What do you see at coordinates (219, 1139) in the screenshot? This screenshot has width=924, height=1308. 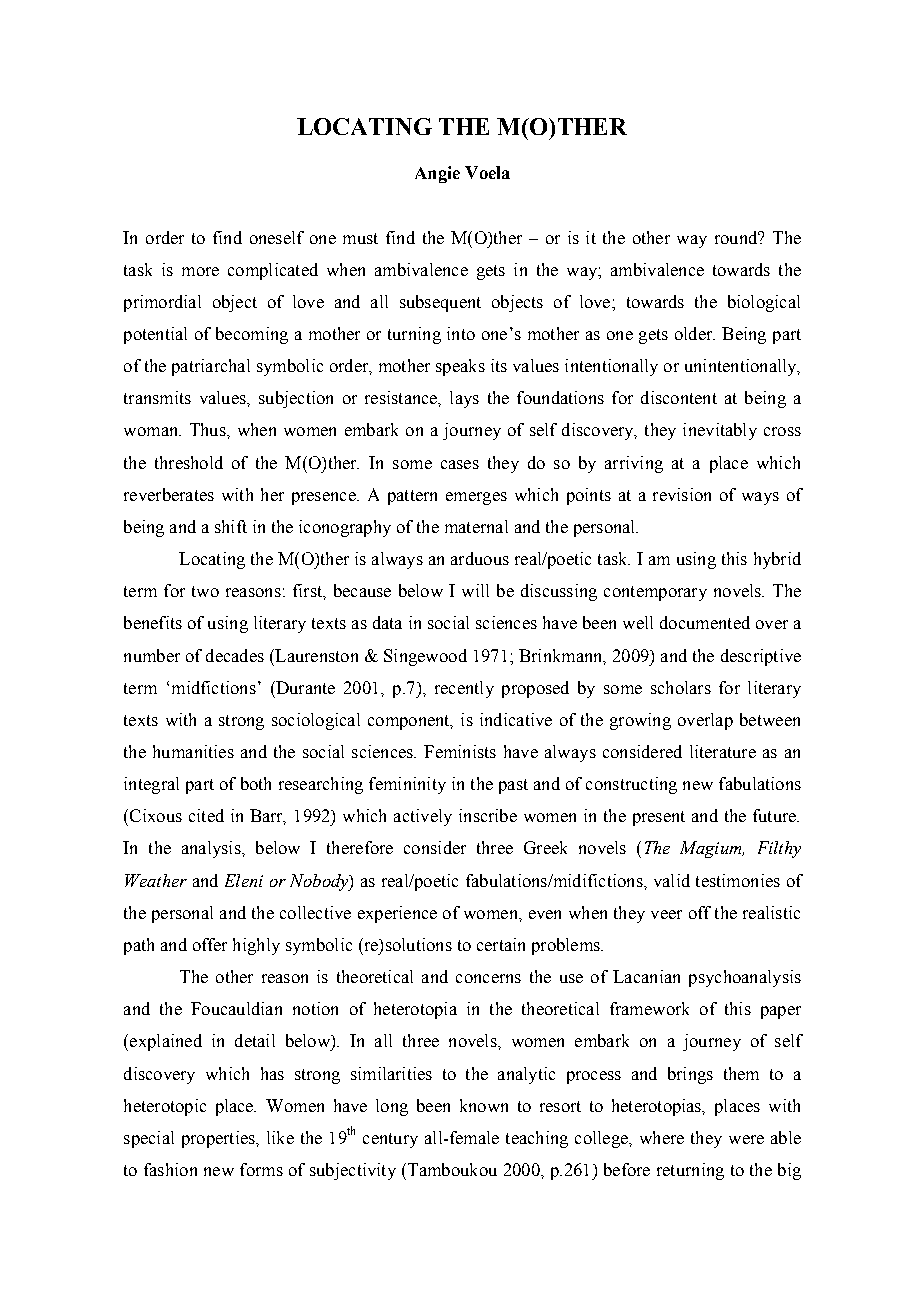 I see `properties` at bounding box center [219, 1139].
